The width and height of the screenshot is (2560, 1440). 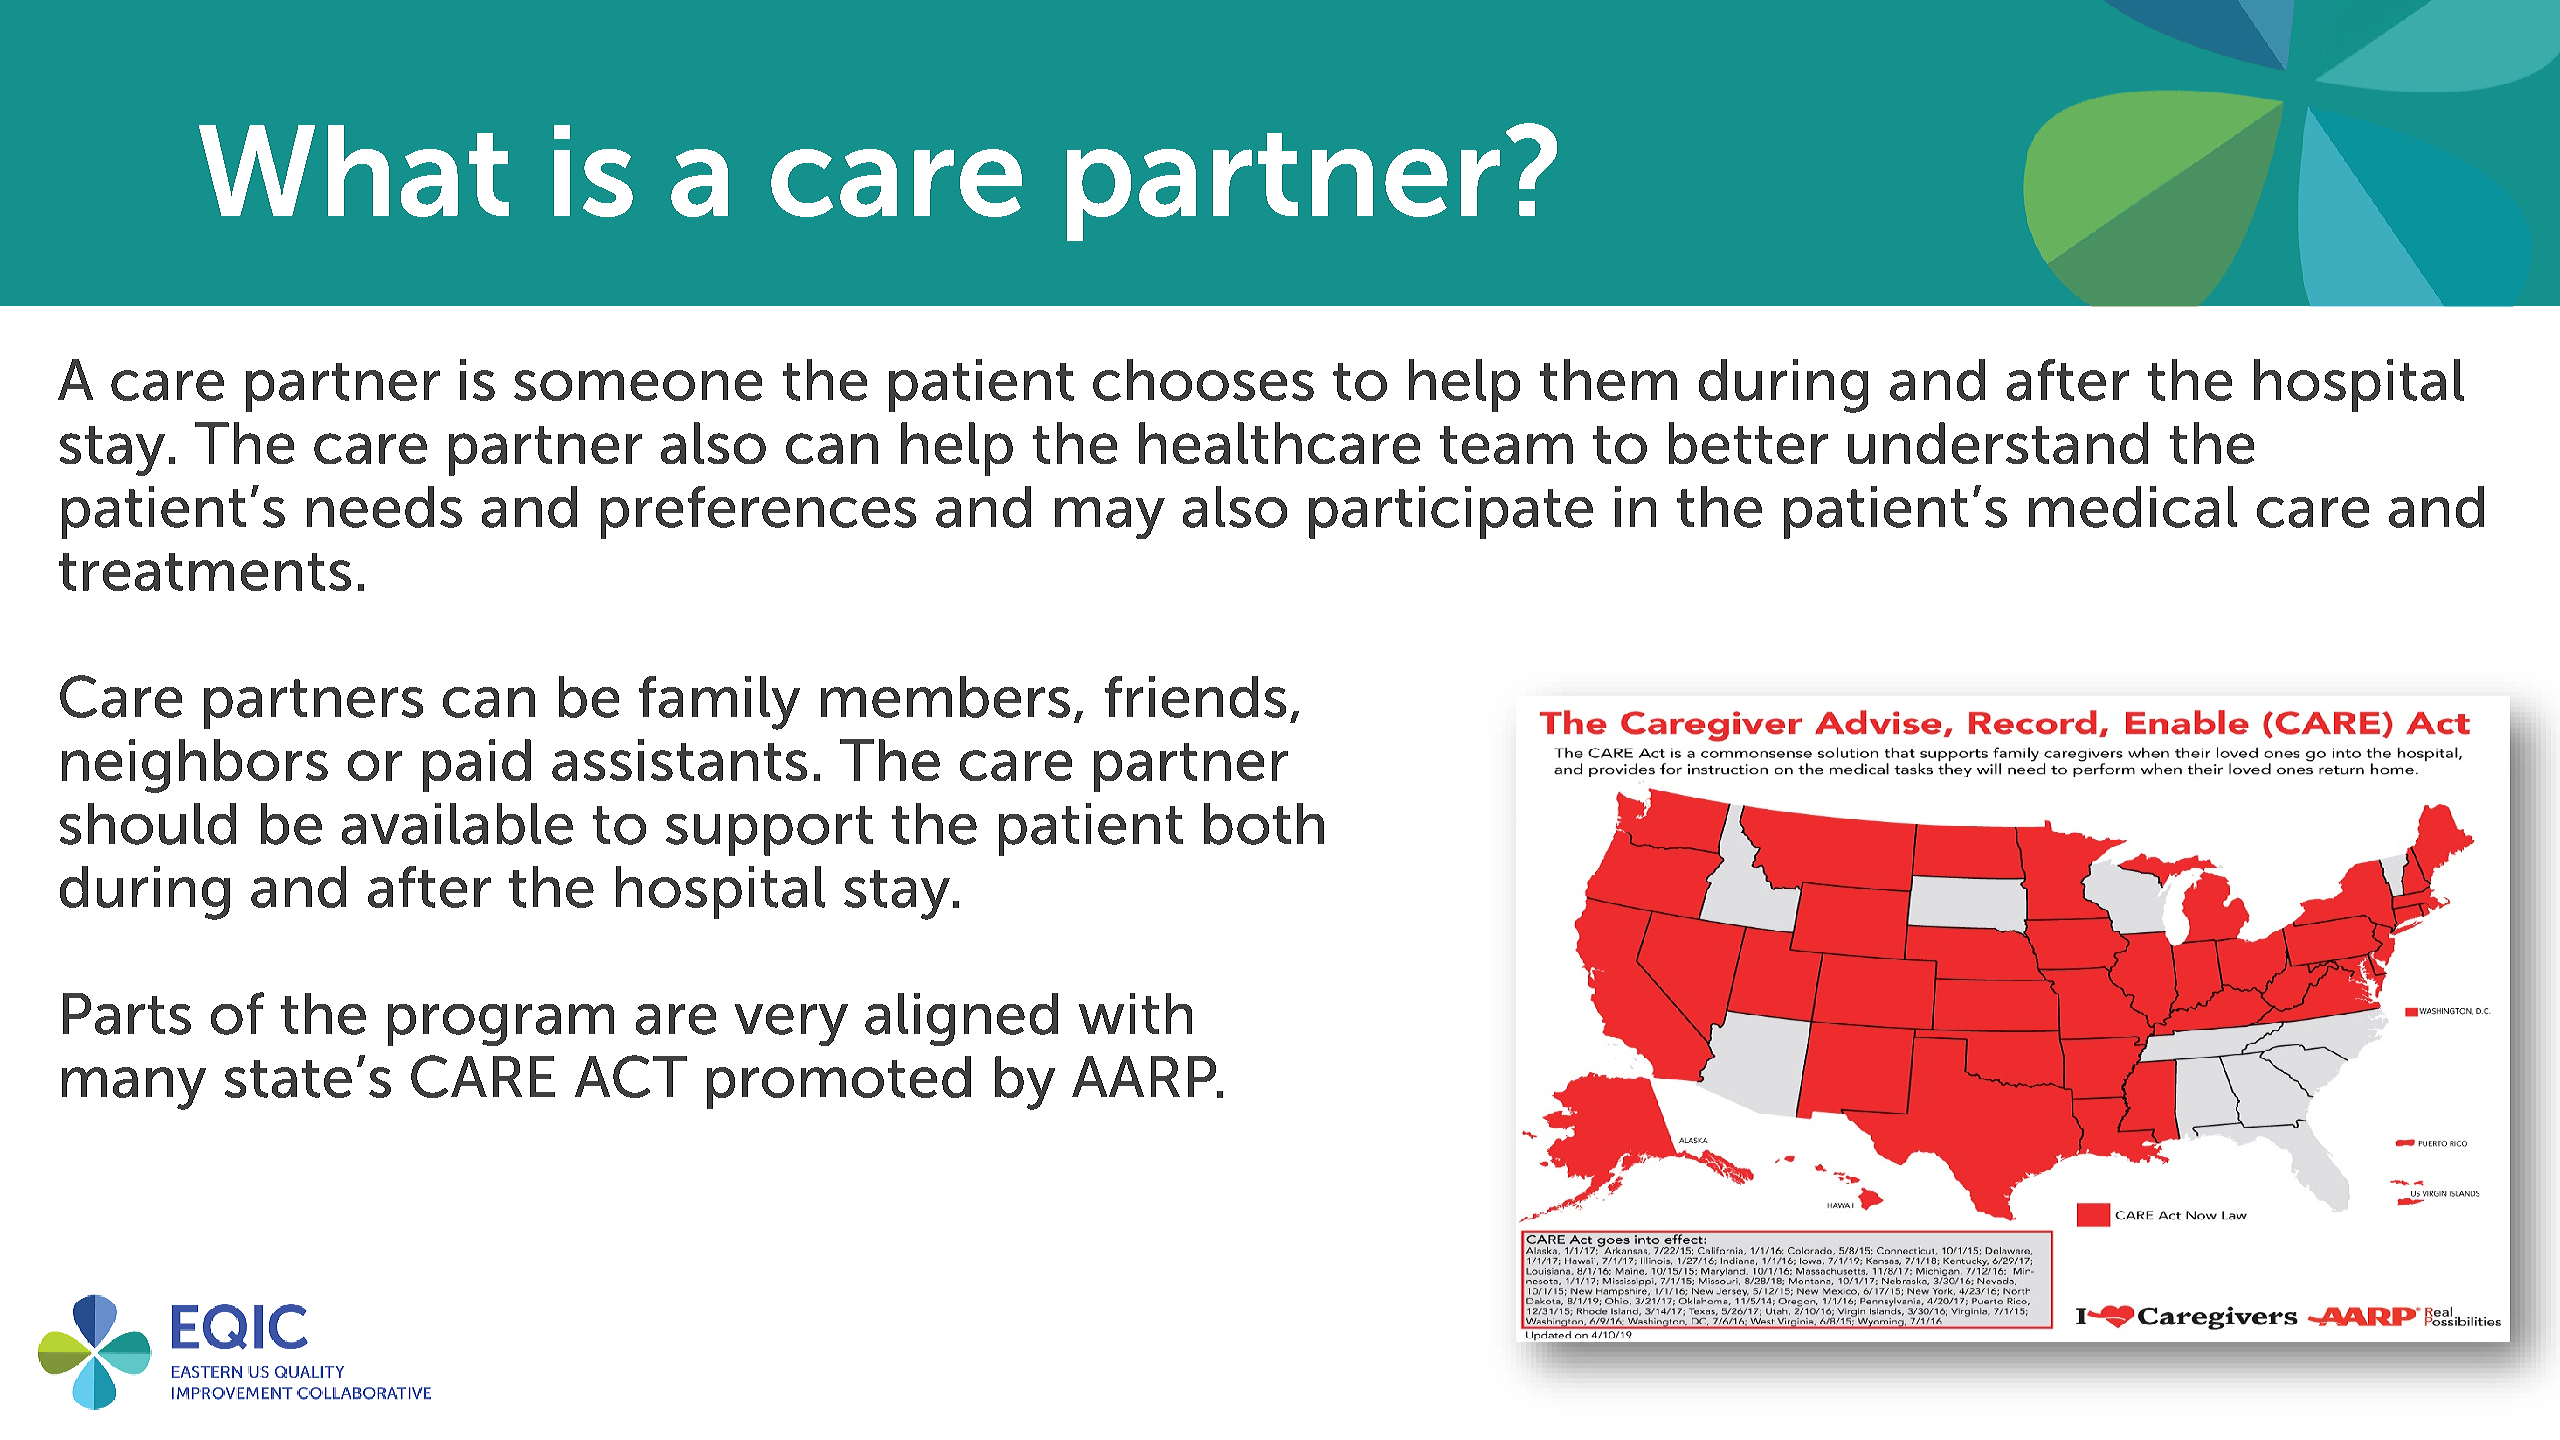 What do you see at coordinates (638, 385) in the screenshot?
I see `someone` at bounding box center [638, 385].
